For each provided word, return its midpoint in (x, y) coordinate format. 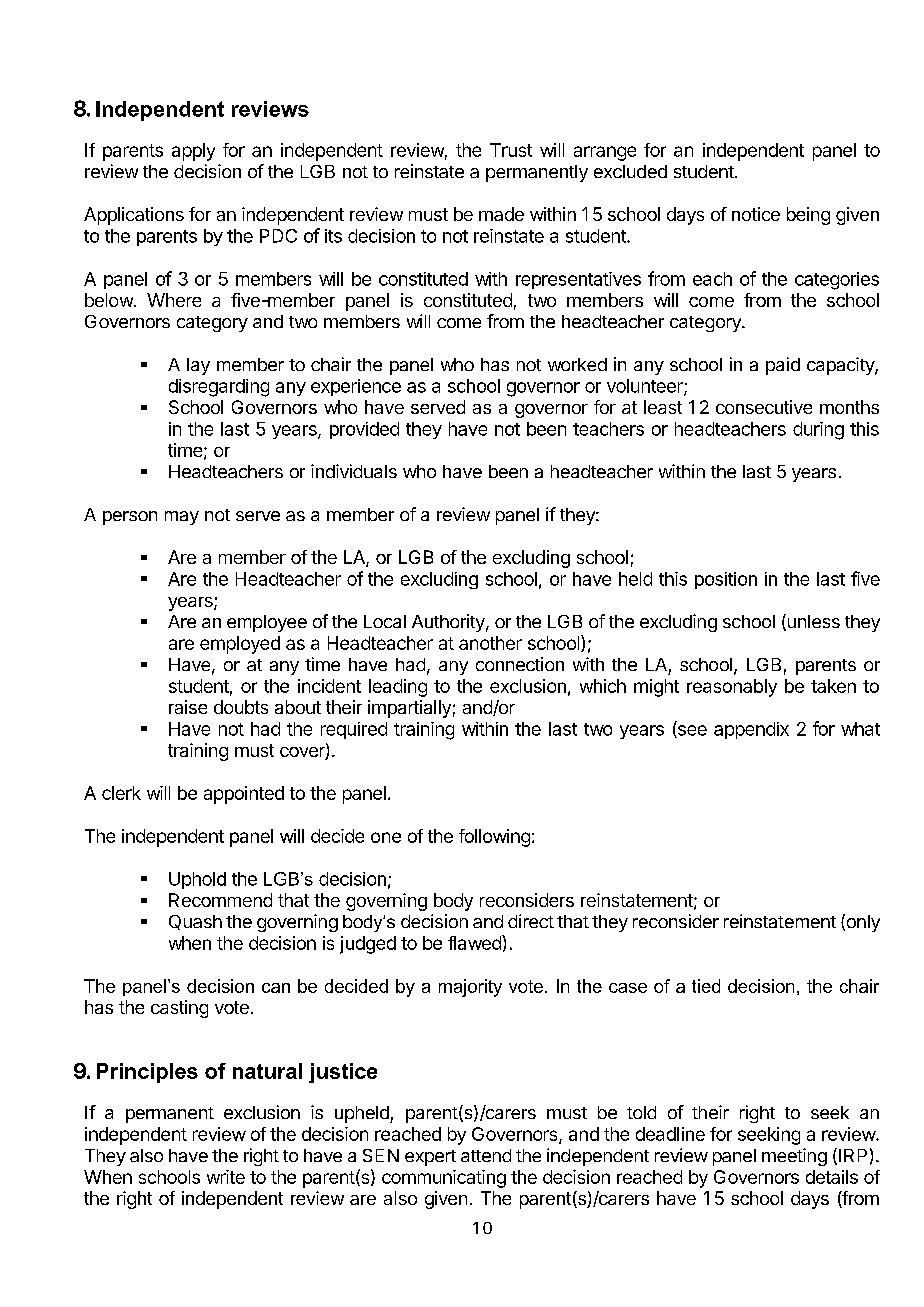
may (182, 518)
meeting (794, 1157)
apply (193, 152)
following (494, 838)
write (226, 1177)
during (818, 431)
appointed (244, 795)
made (501, 214)
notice (756, 214)
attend (486, 1155)
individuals (354, 471)
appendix (751, 730)
